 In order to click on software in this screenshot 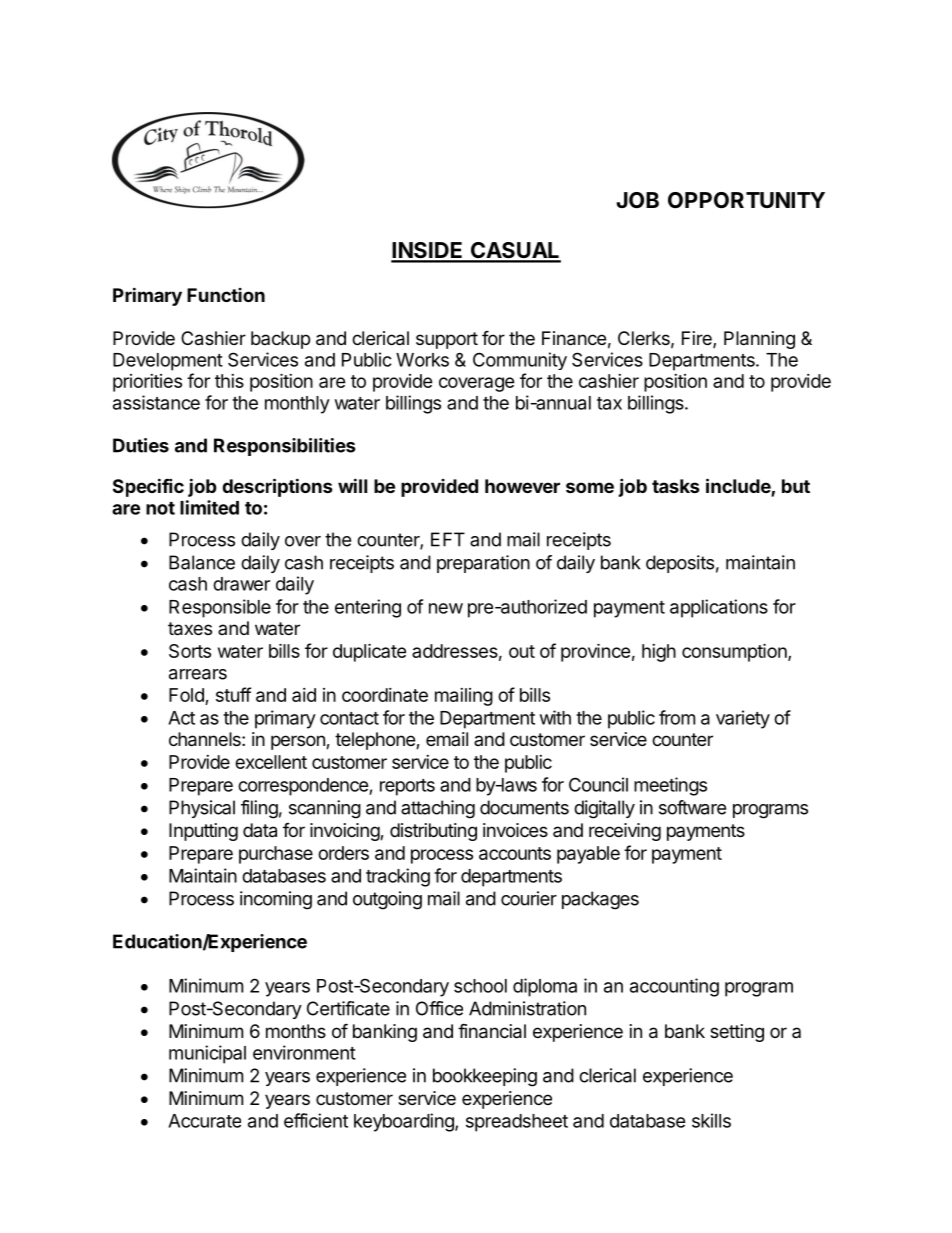, I will do `click(692, 807)`.
